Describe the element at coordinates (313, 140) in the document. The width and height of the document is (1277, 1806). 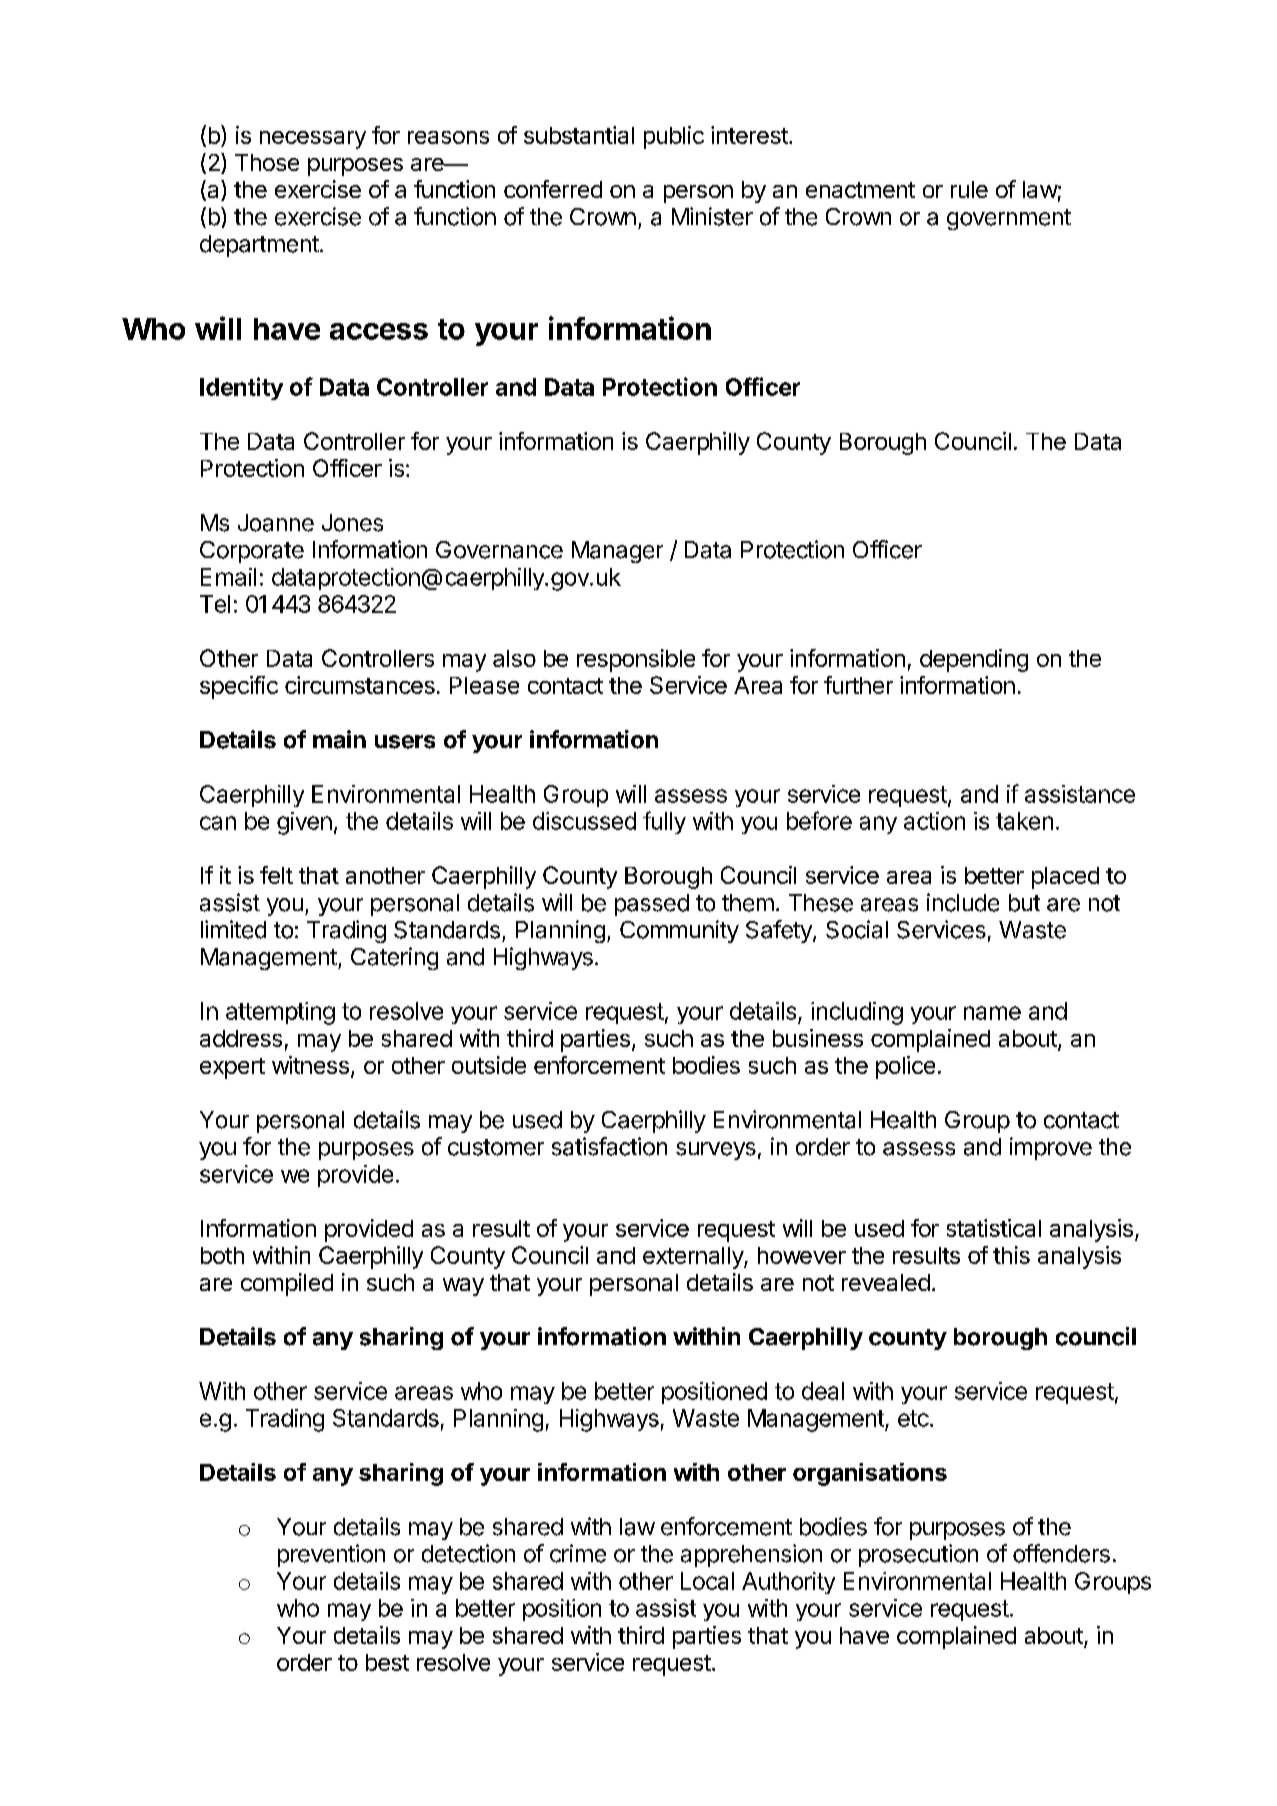
I see `necessary` at that location.
